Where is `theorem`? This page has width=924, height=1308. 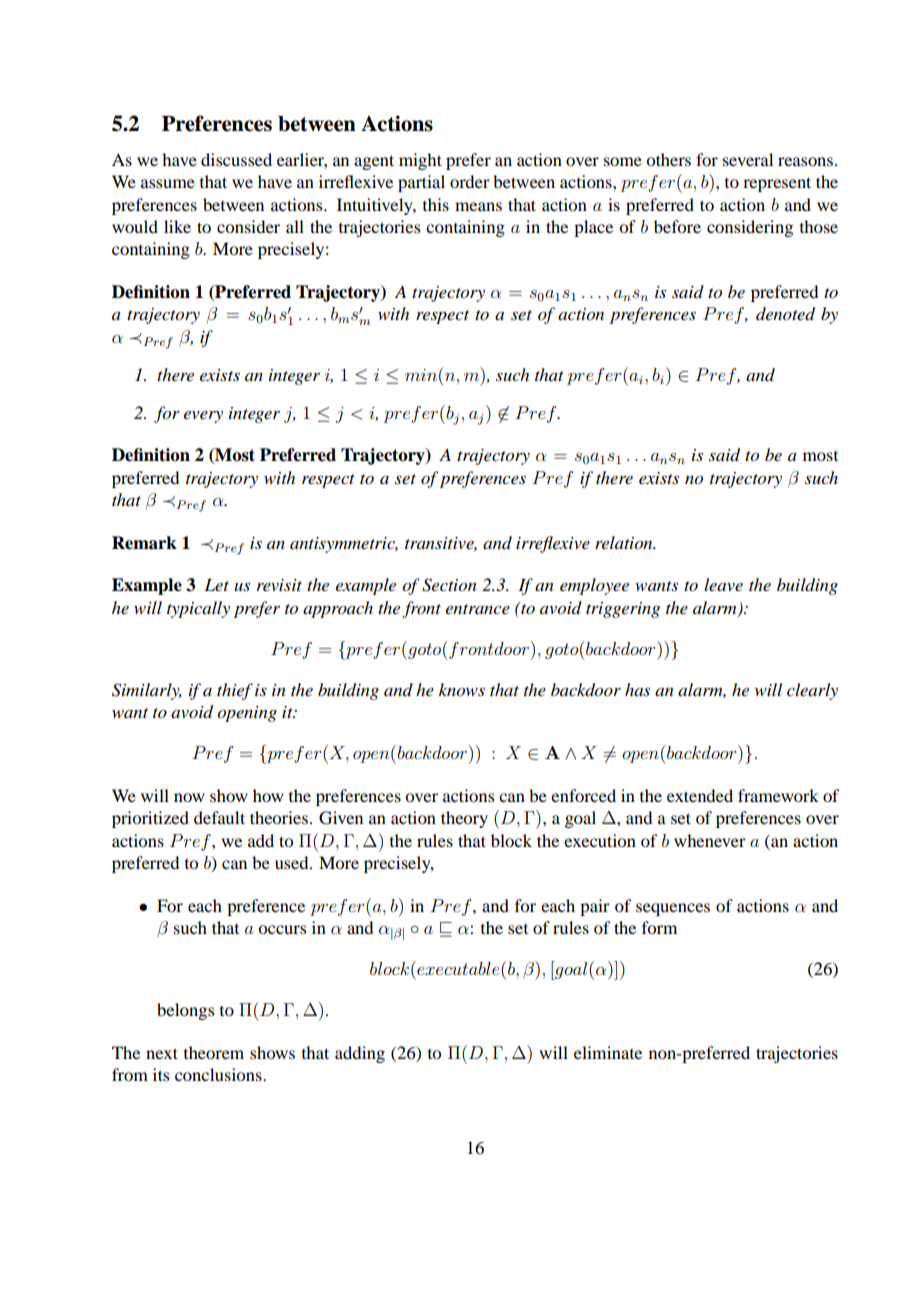
theorem is located at coordinates (214, 1052).
